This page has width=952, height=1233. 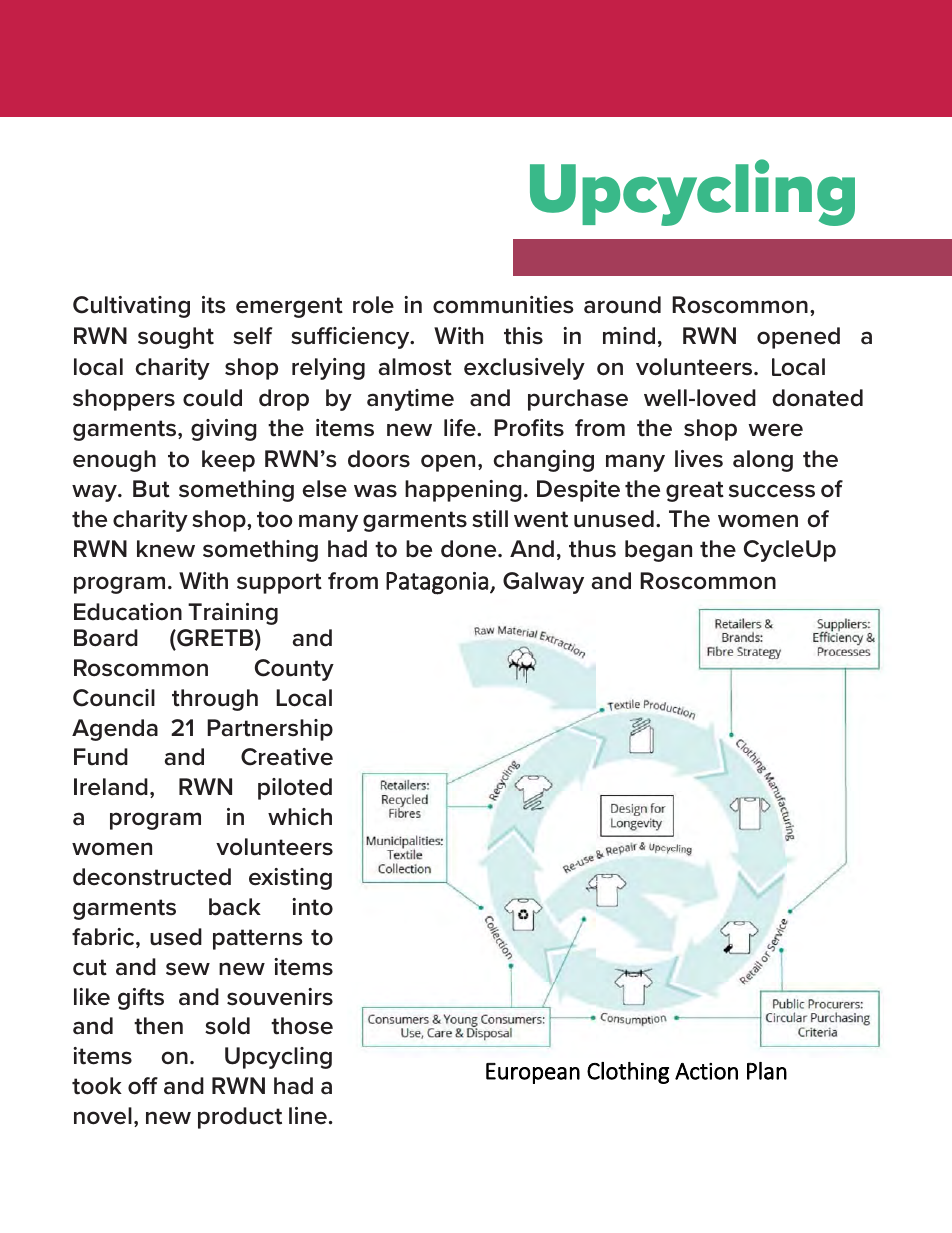 What do you see at coordinates (503, 305) in the page?
I see `communities` at bounding box center [503, 305].
